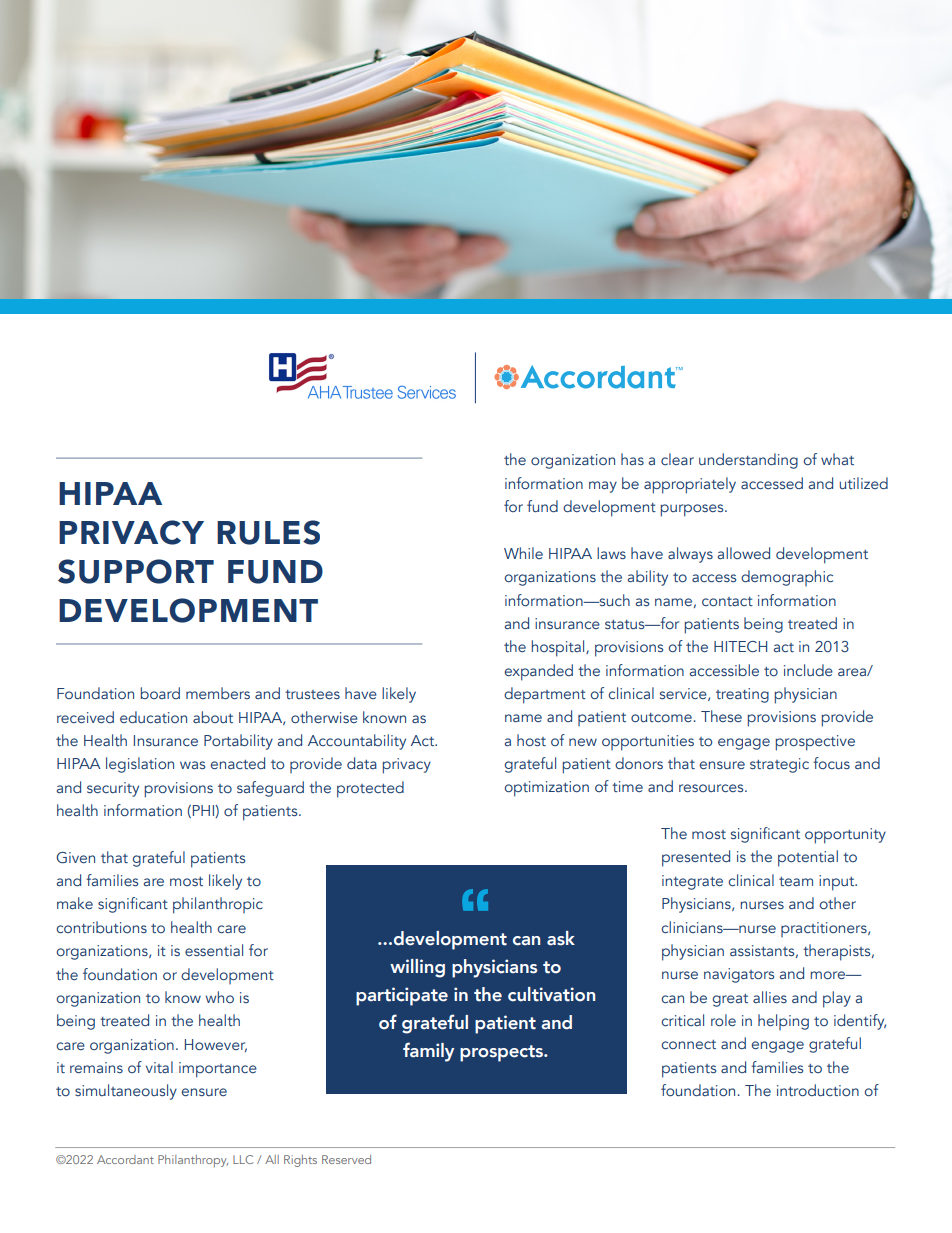  I want to click on HITECH, so click(740, 646).
